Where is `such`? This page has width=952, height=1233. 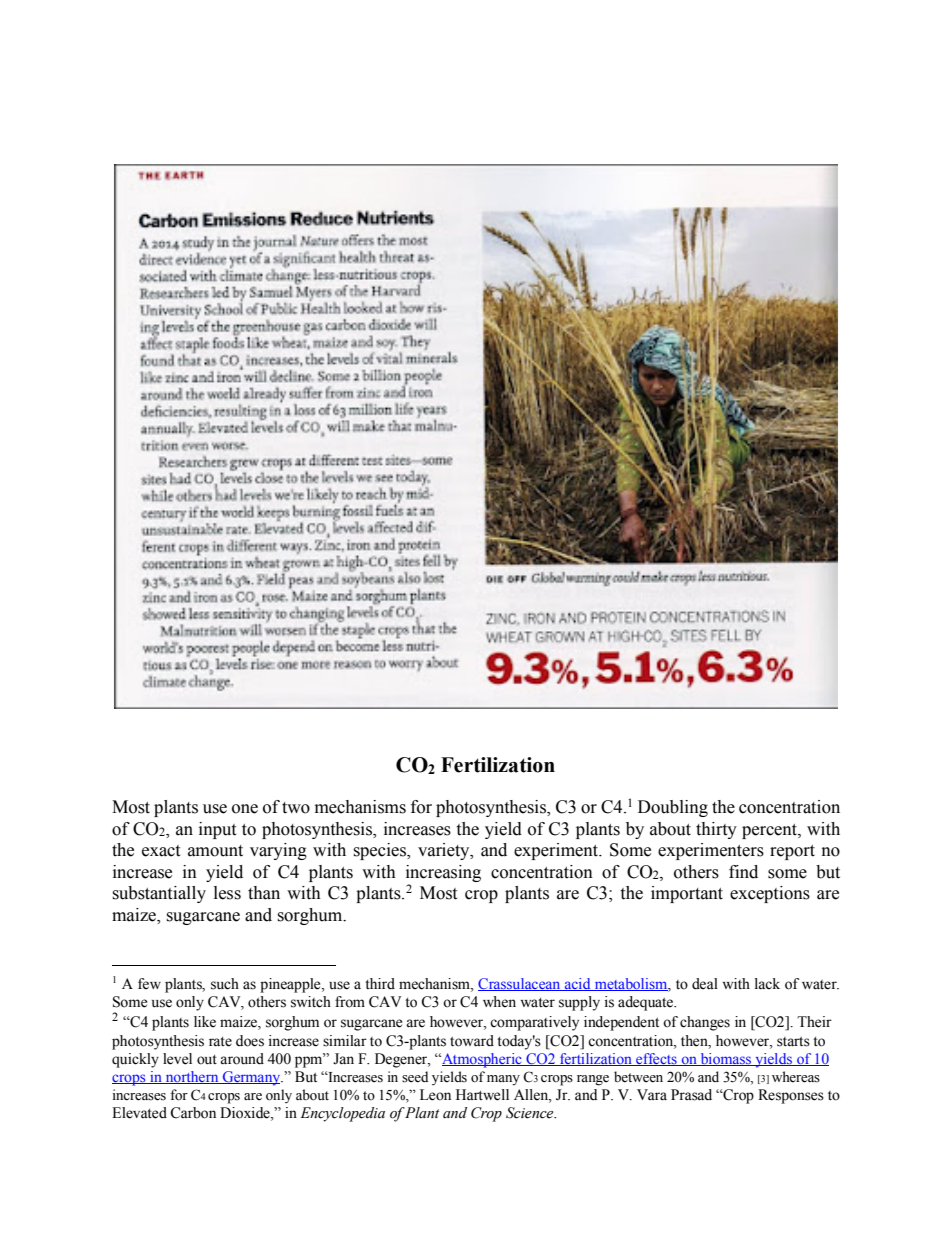
such is located at coordinates (225, 984).
